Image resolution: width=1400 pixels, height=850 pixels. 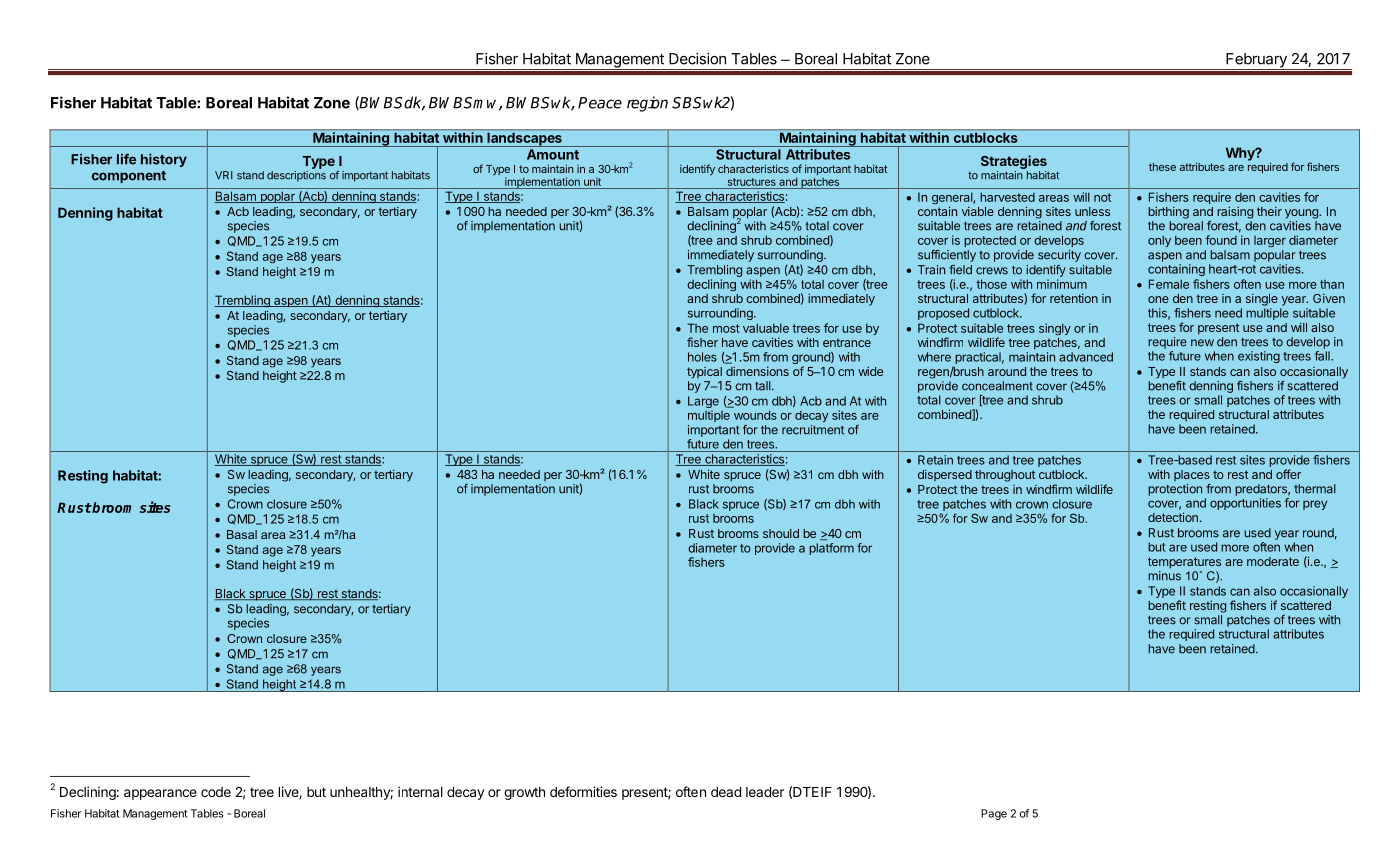 I want to click on dead, so click(x=726, y=792).
